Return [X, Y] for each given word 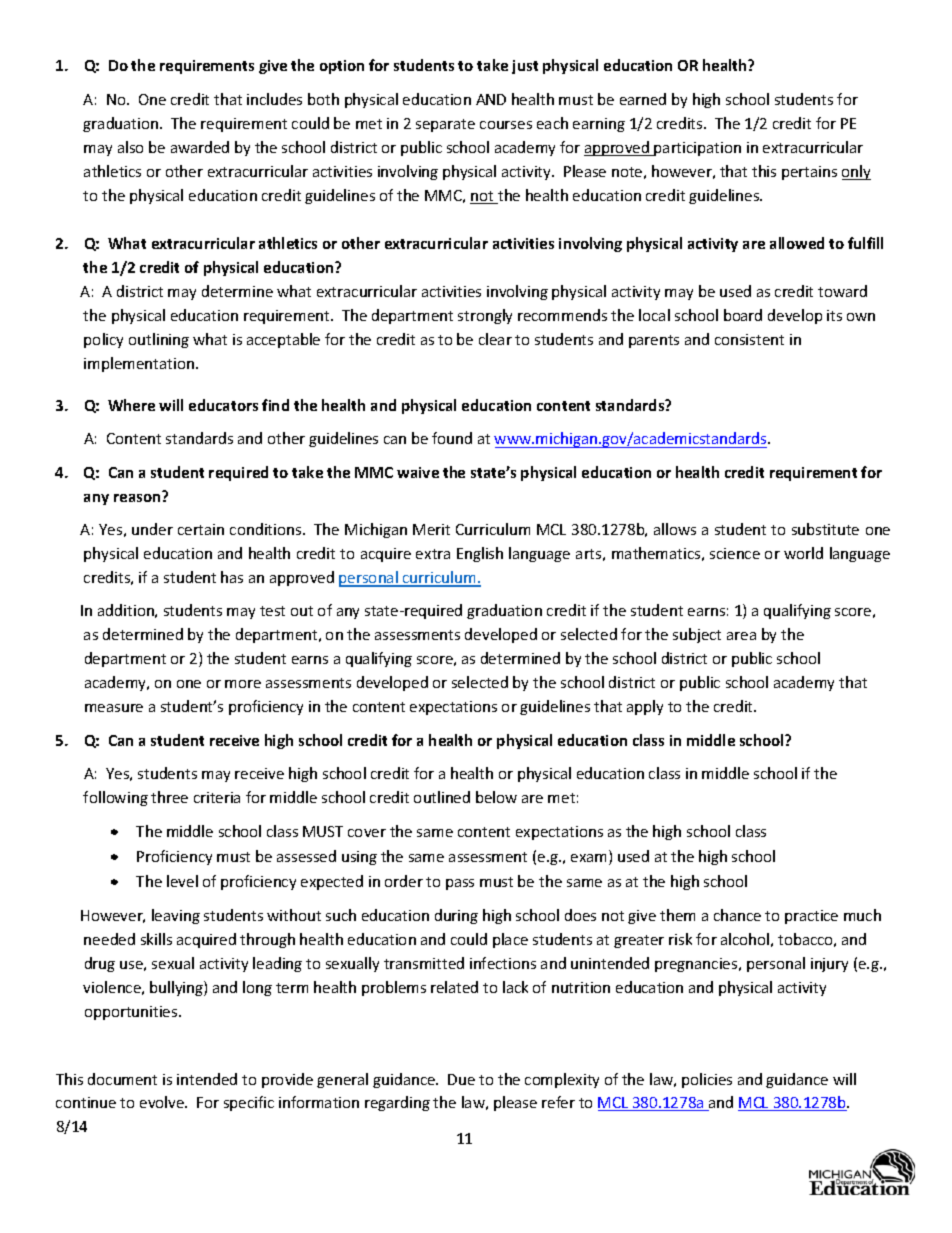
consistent [749, 339]
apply [645, 707]
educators [223, 405]
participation [697, 149]
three [169, 797]
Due [461, 1079]
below [496, 797]
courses [506, 125]
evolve [163, 1102]
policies [707, 1080]
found [452, 438]
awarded [200, 147]
